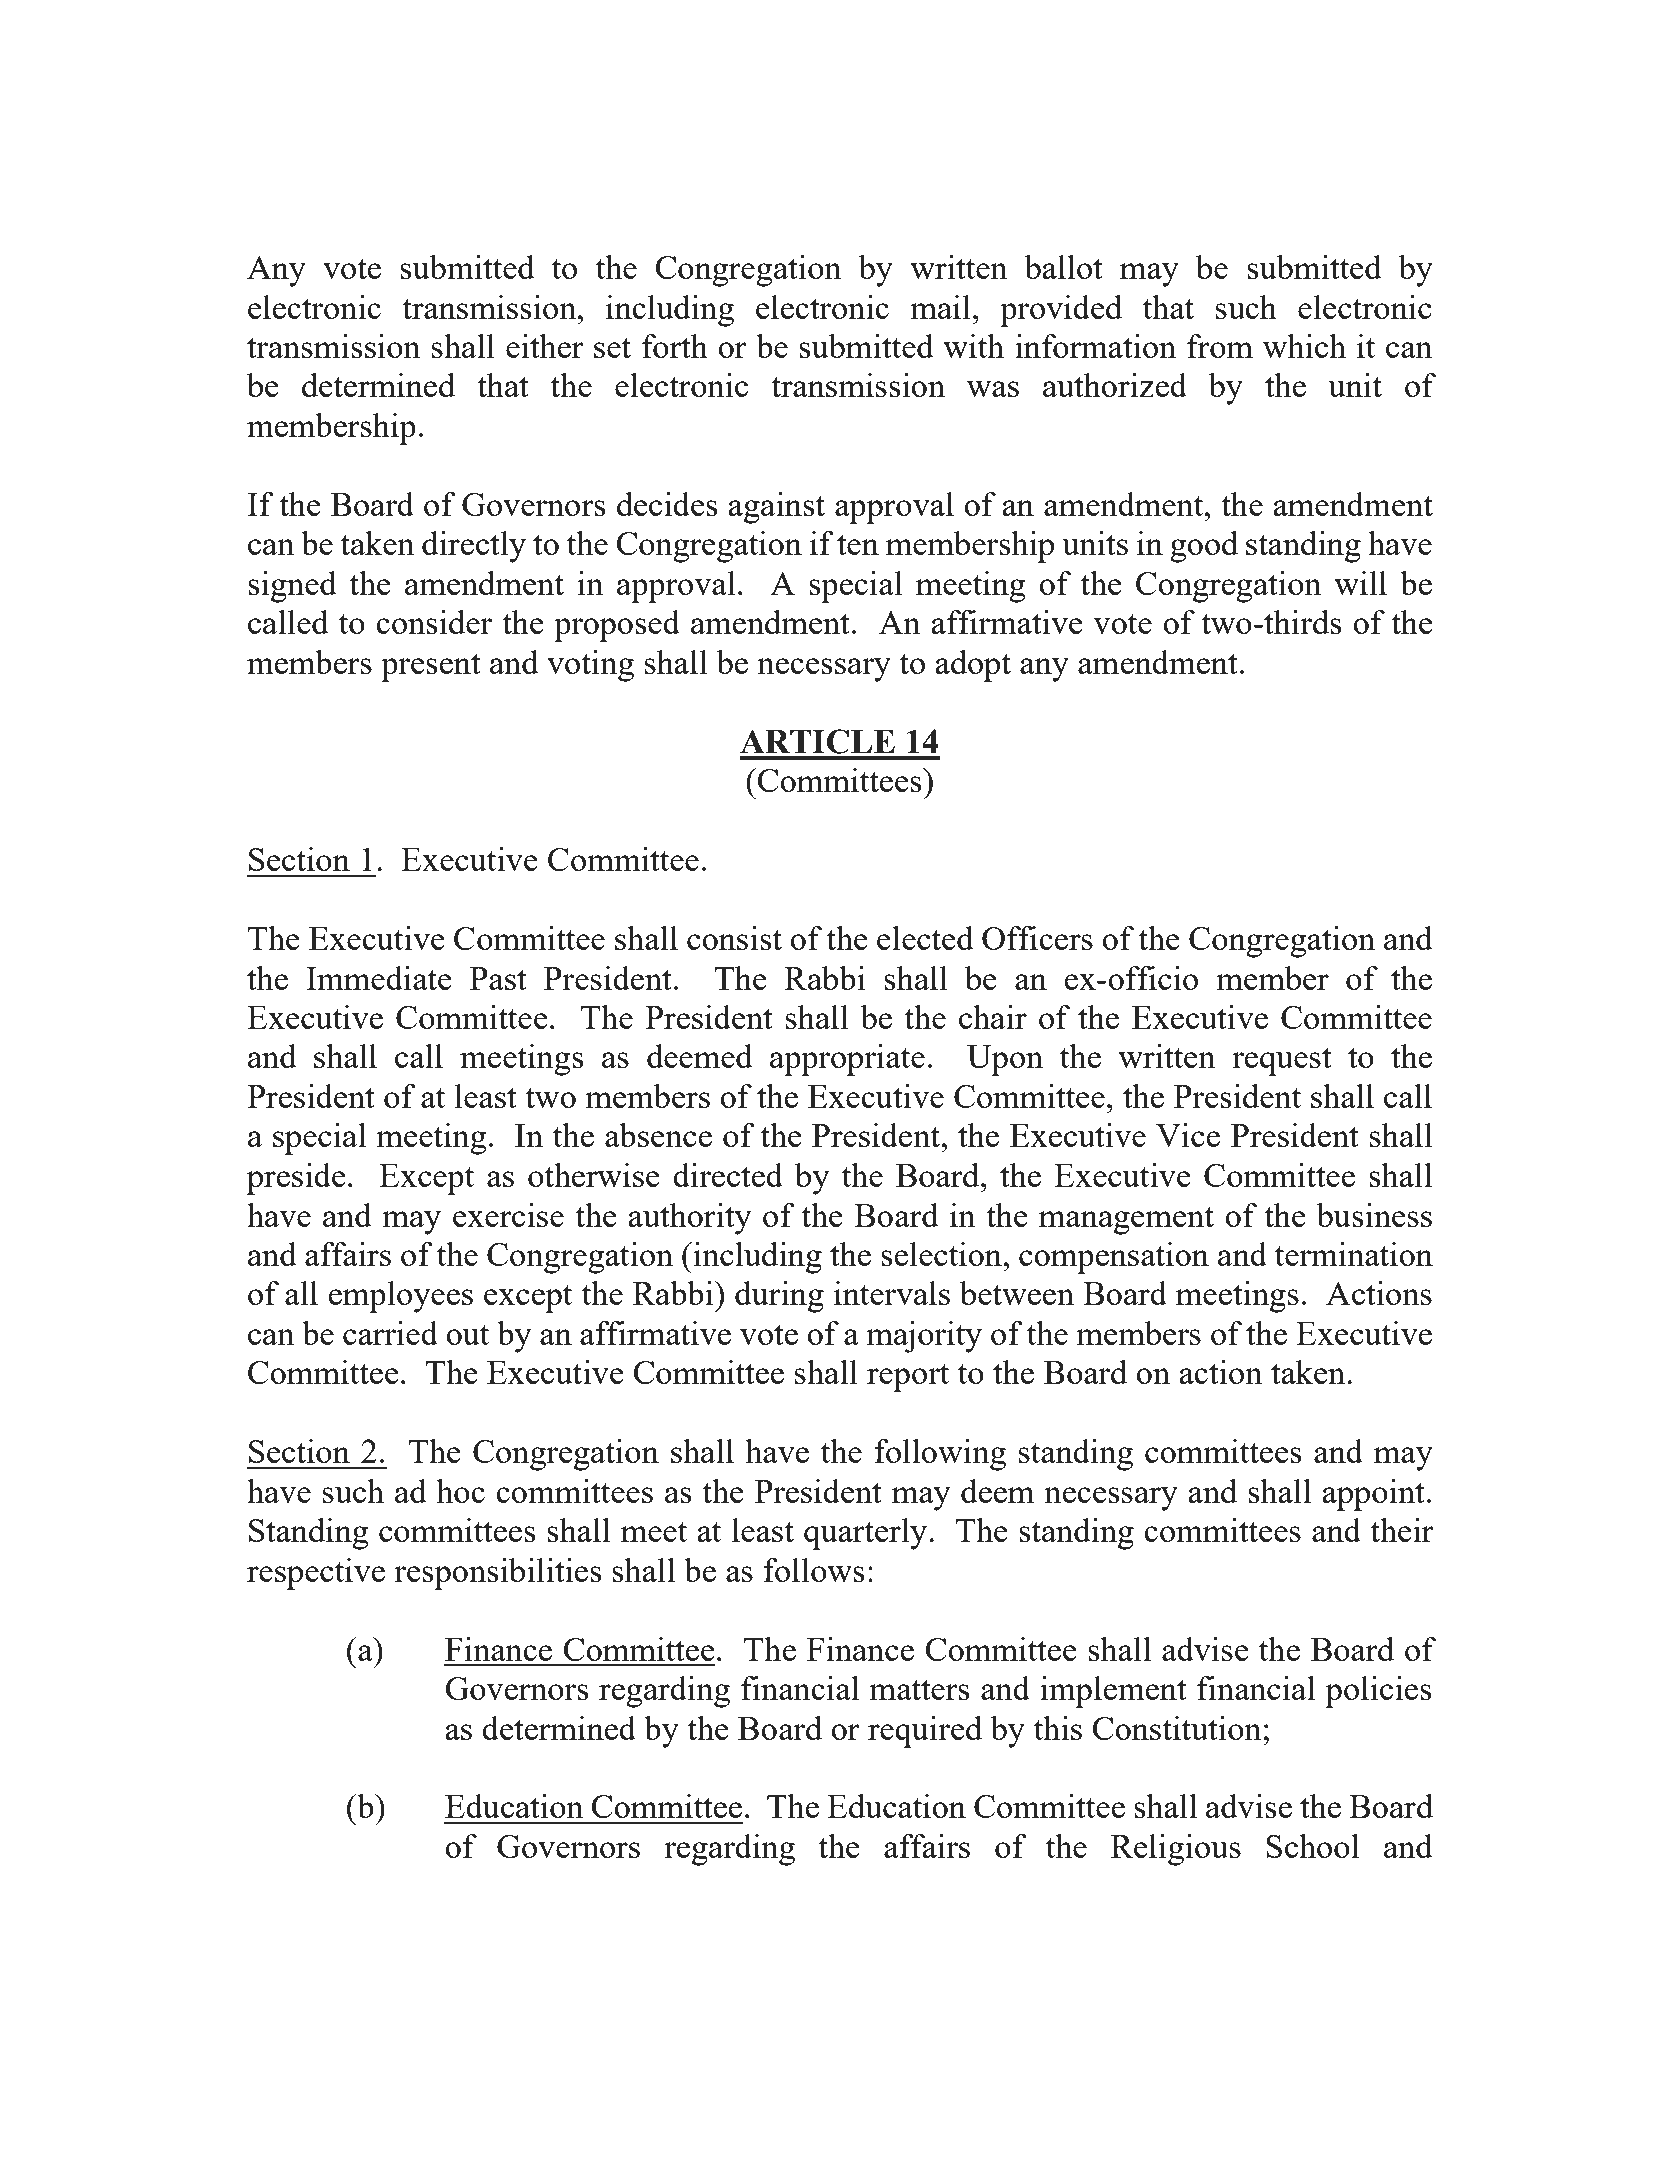 This image has width=1680, height=2175. I want to click on Immediate, so click(379, 978).
